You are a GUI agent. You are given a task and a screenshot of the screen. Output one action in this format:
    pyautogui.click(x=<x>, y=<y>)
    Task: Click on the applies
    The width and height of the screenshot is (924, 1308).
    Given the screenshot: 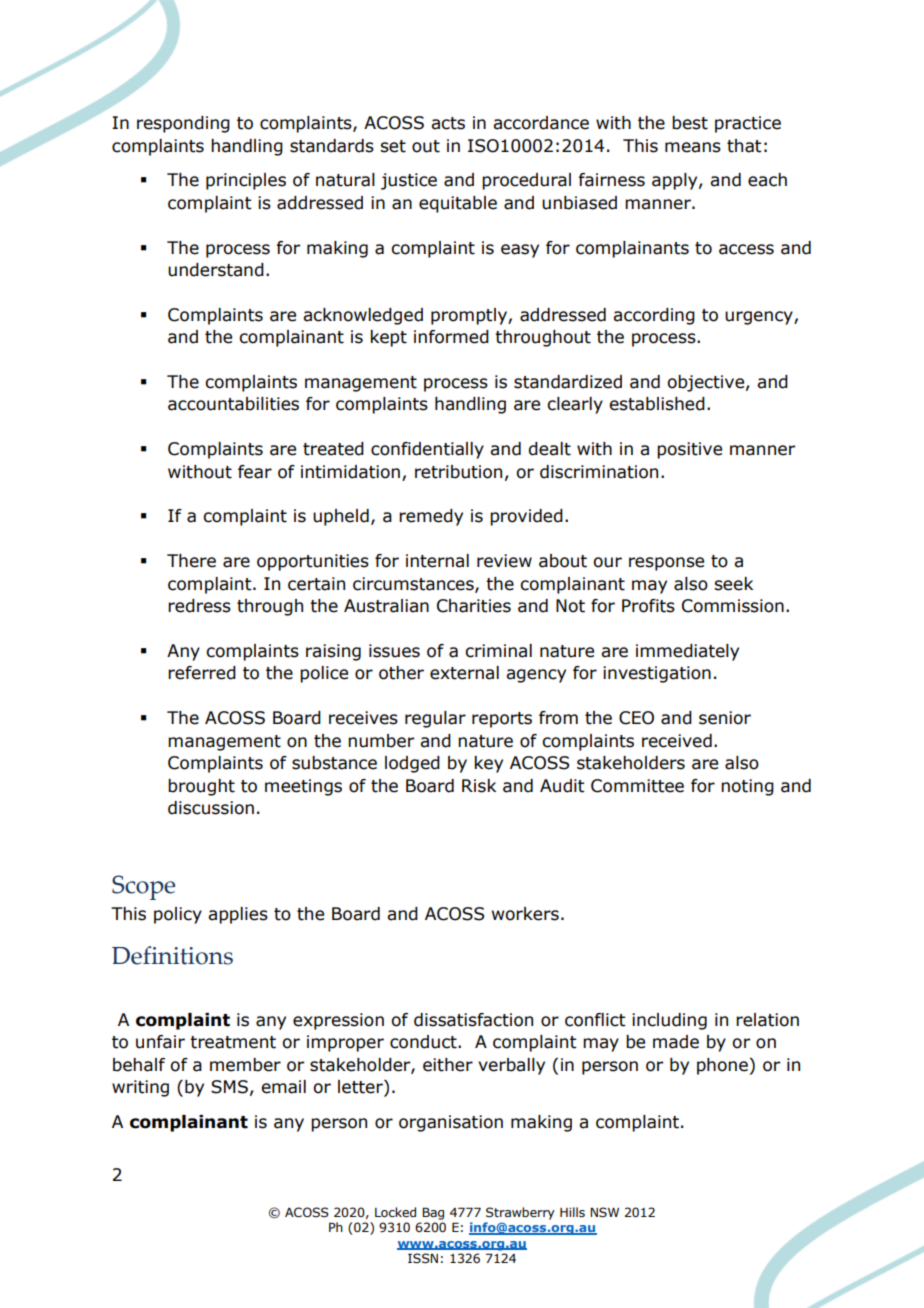 What is the action you would take?
    pyautogui.click(x=238, y=915)
